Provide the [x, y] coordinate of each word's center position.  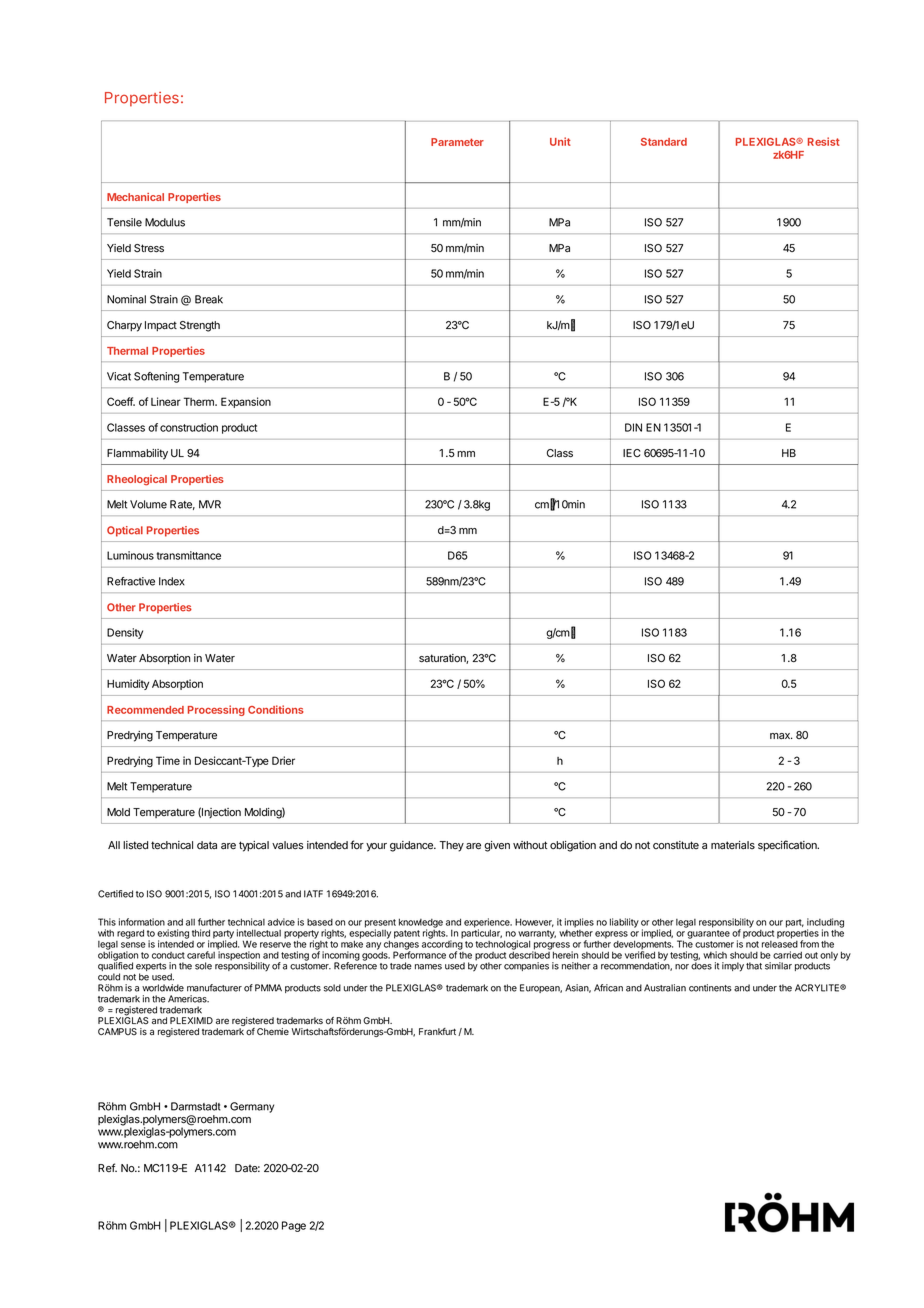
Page [294, 1226]
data [207, 845]
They [451, 846]
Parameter [457, 142]
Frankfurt [437, 1031]
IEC [632, 453]
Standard [664, 142]
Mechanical [135, 197]
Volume [148, 504]
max [781, 736]
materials [733, 845]
